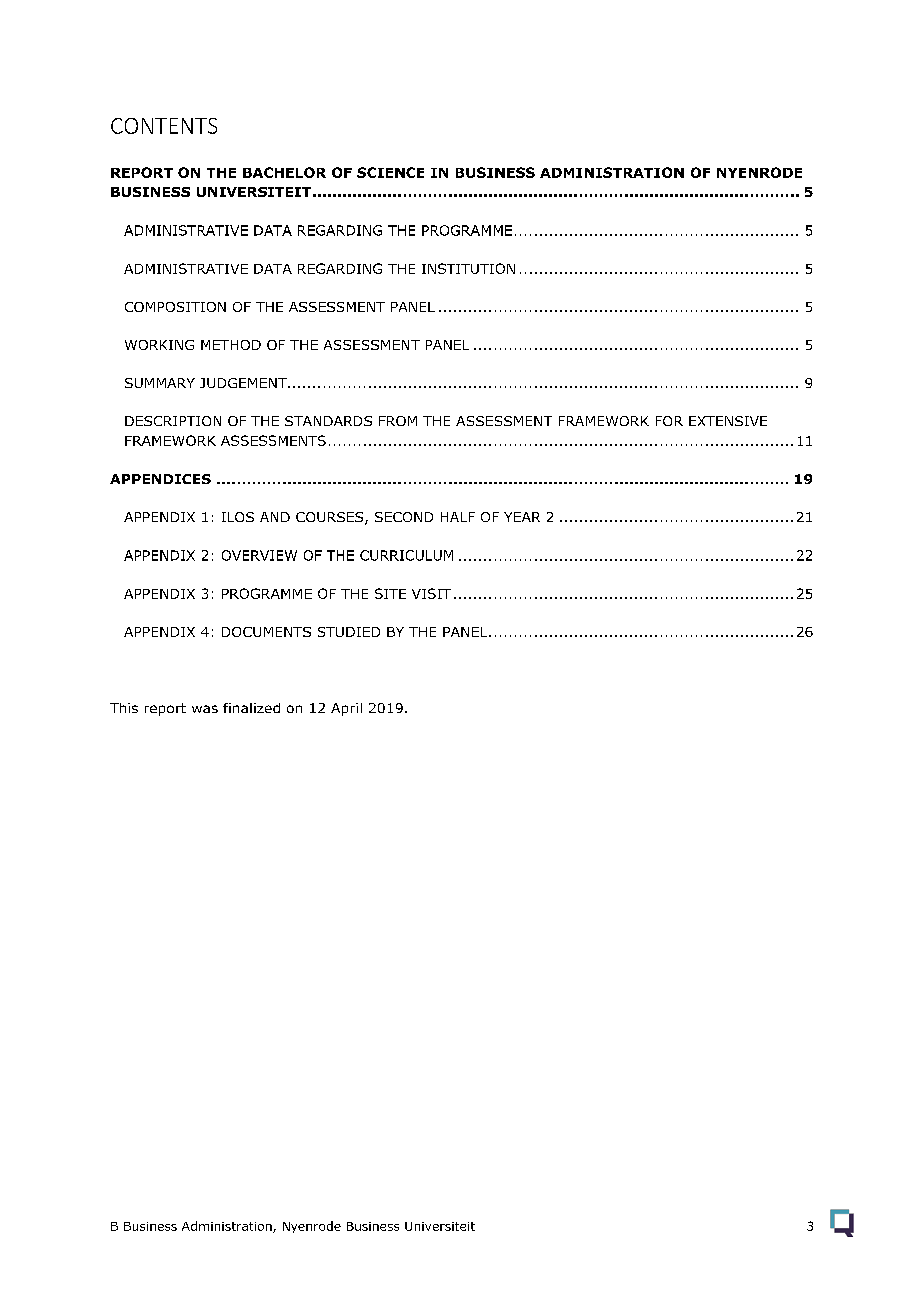 The width and height of the page is (924, 1308). I want to click on SCIENCE, so click(390, 172).
